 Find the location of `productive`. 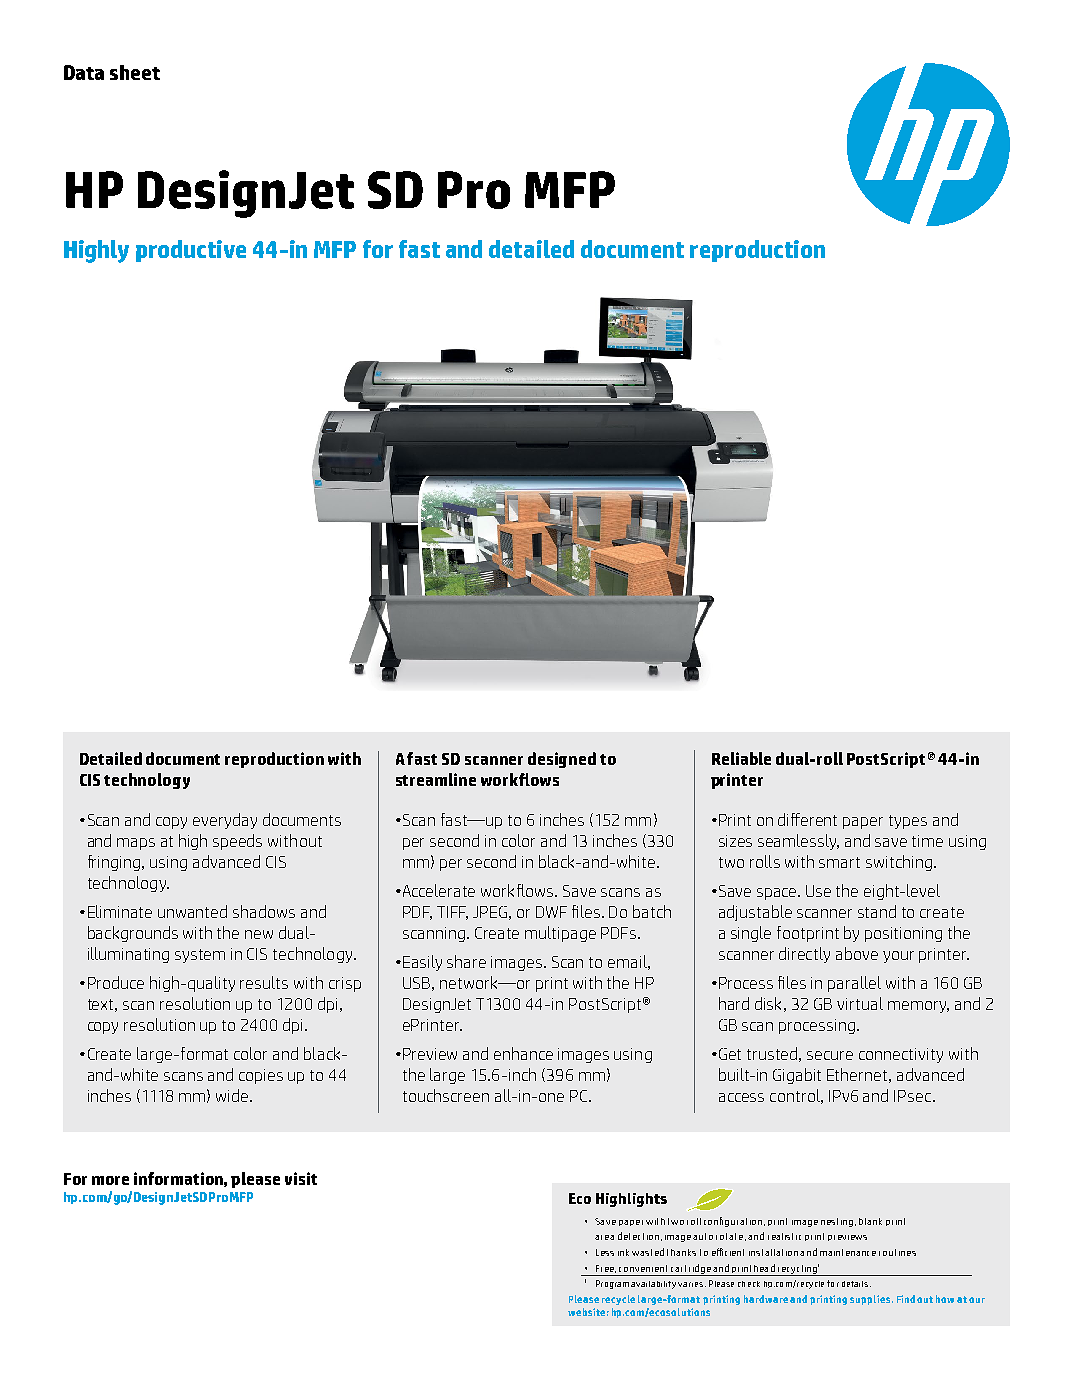

productive is located at coordinates (191, 251).
